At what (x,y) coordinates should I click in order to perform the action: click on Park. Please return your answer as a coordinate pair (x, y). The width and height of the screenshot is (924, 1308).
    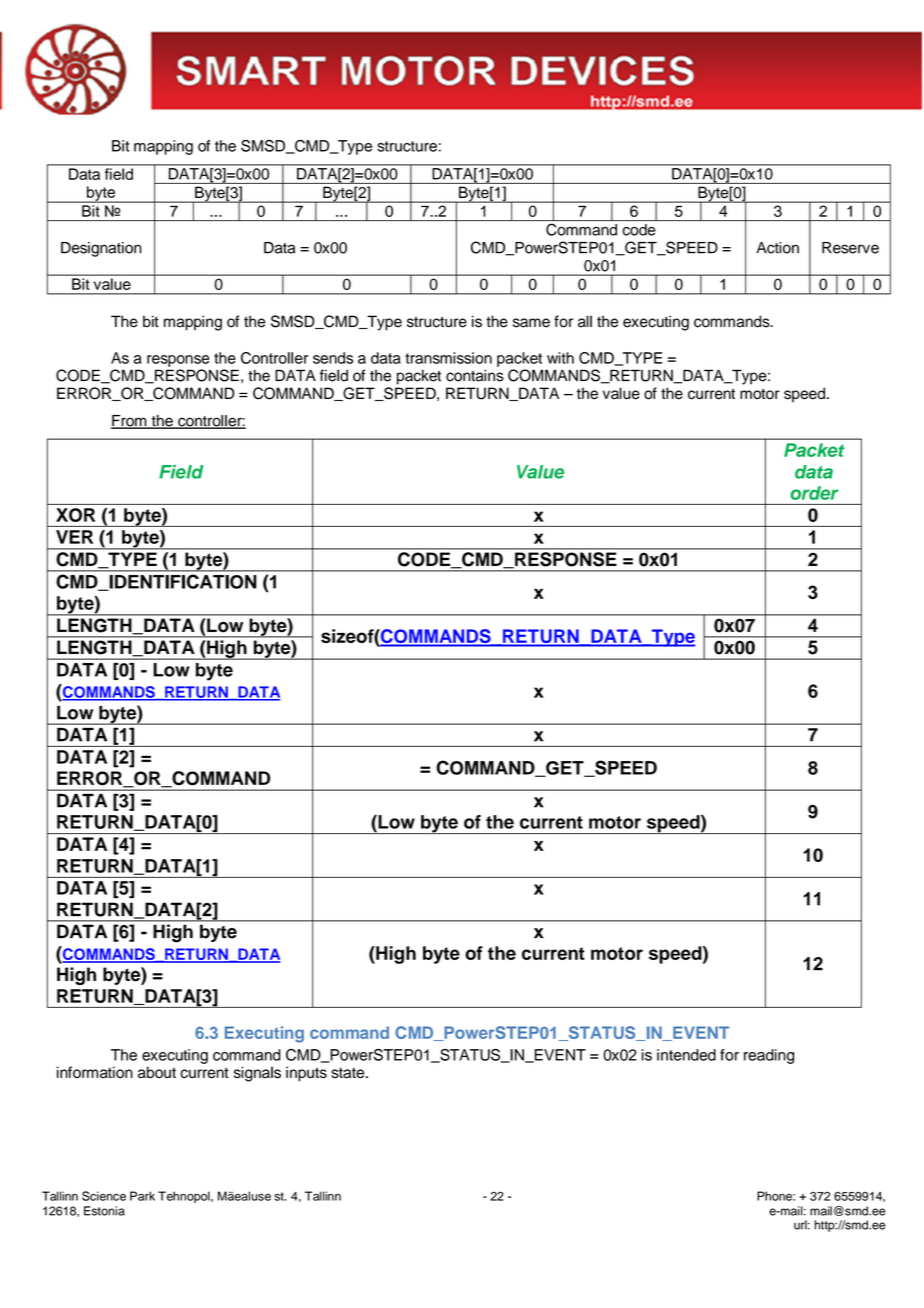
    Looking at the image, I should click on (142, 1196).
